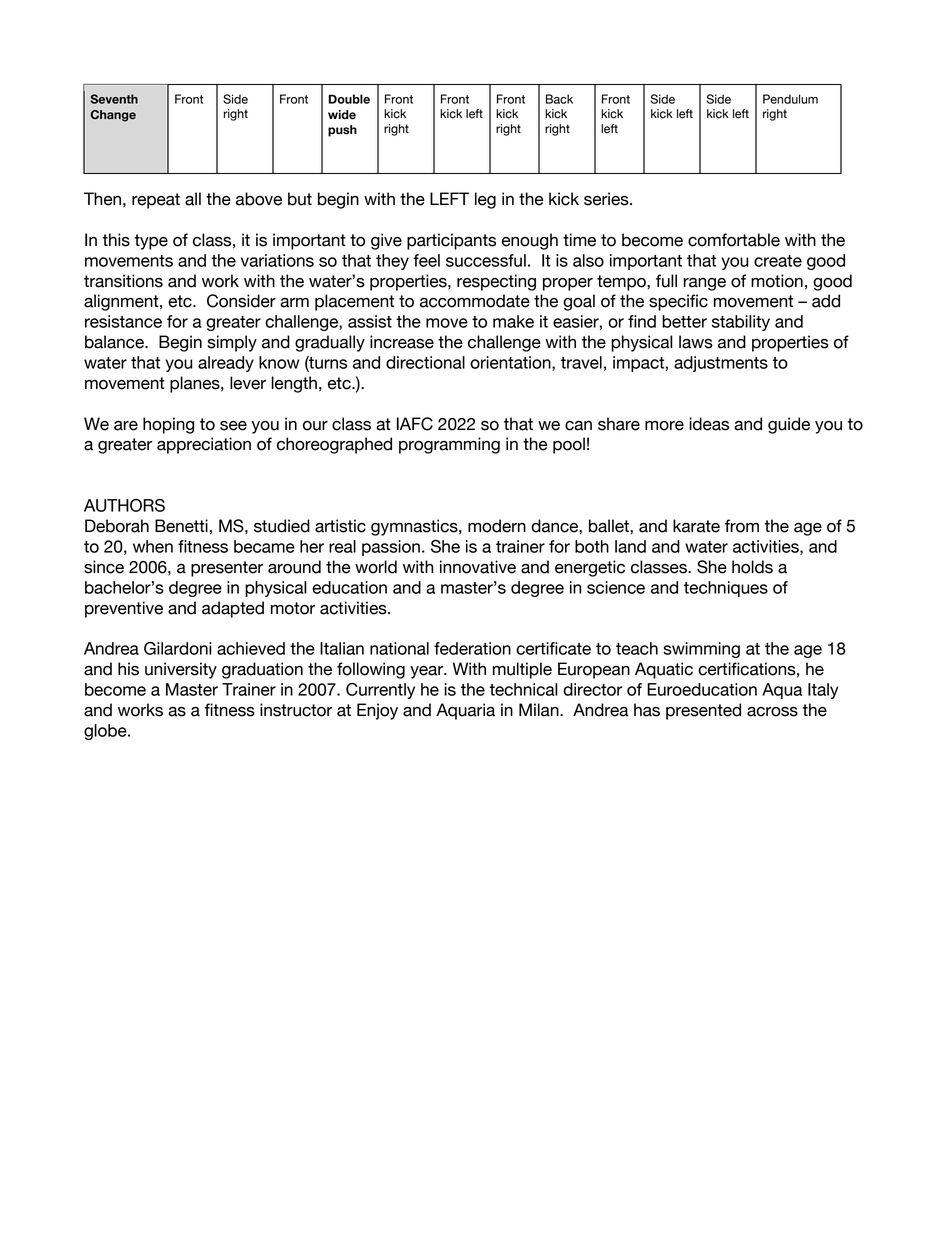 The width and height of the screenshot is (952, 1233). What do you see at coordinates (497, 526) in the screenshot?
I see `modern` at bounding box center [497, 526].
